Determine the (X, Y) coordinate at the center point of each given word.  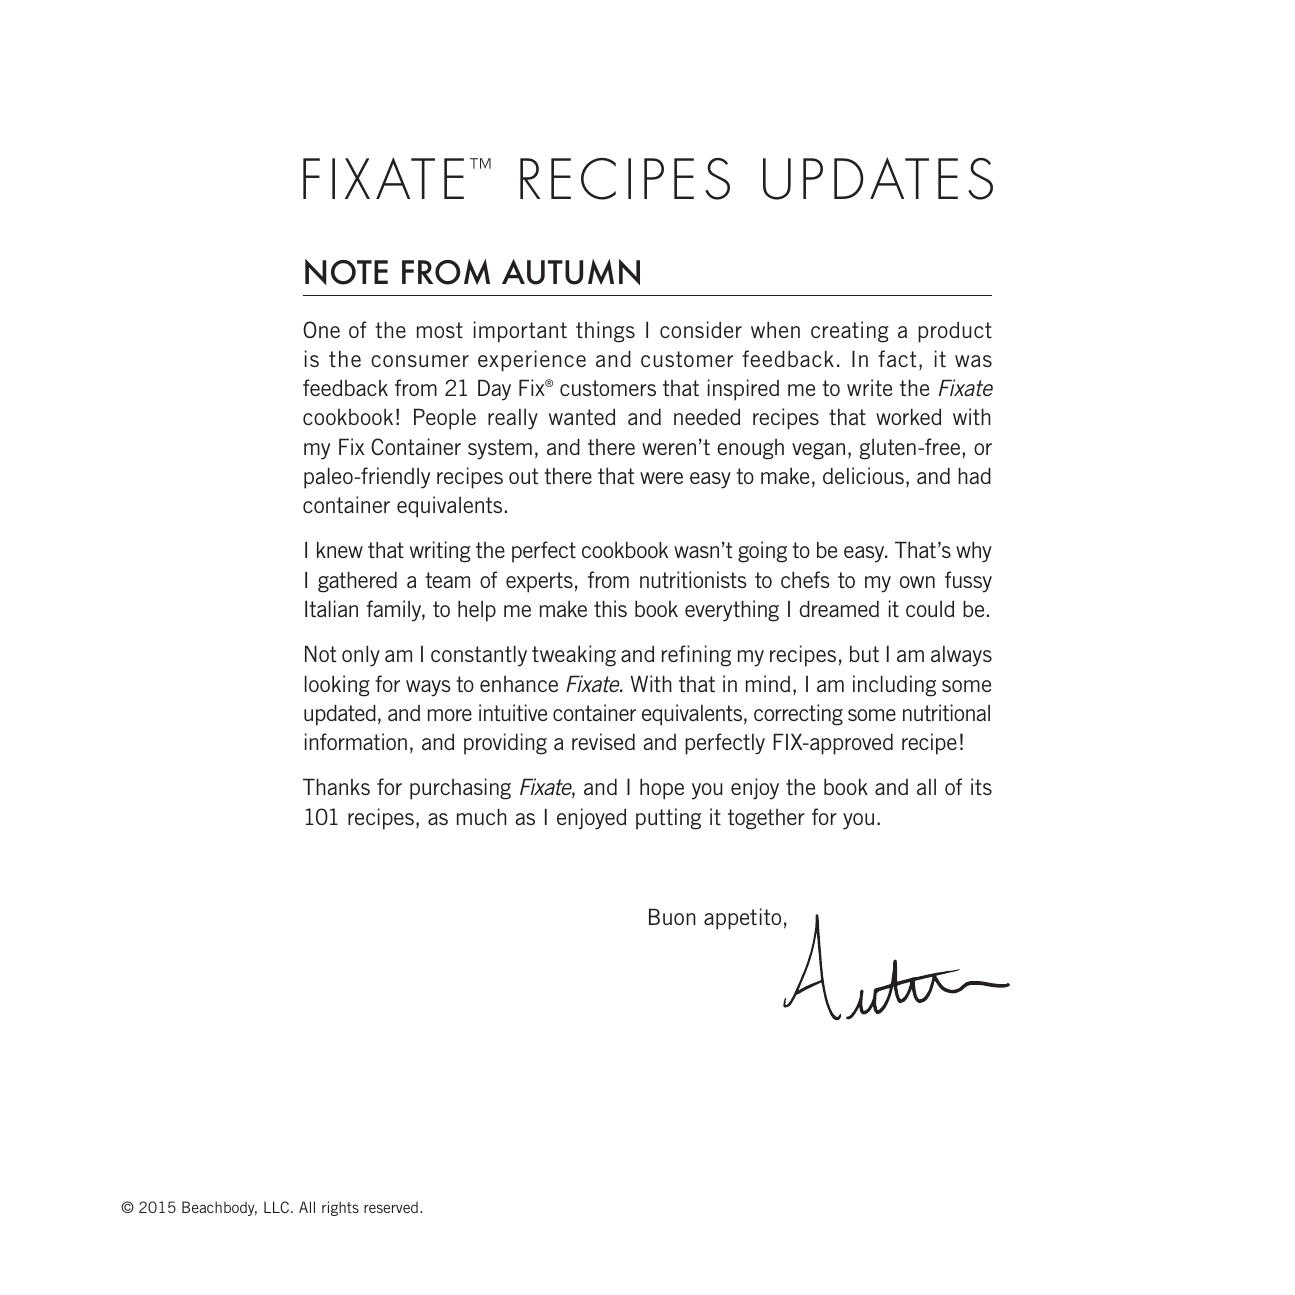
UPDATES (878, 178)
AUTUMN (571, 272)
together (766, 819)
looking (337, 686)
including (894, 686)
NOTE (346, 272)
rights (340, 1208)
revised (603, 741)
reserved (391, 1207)
